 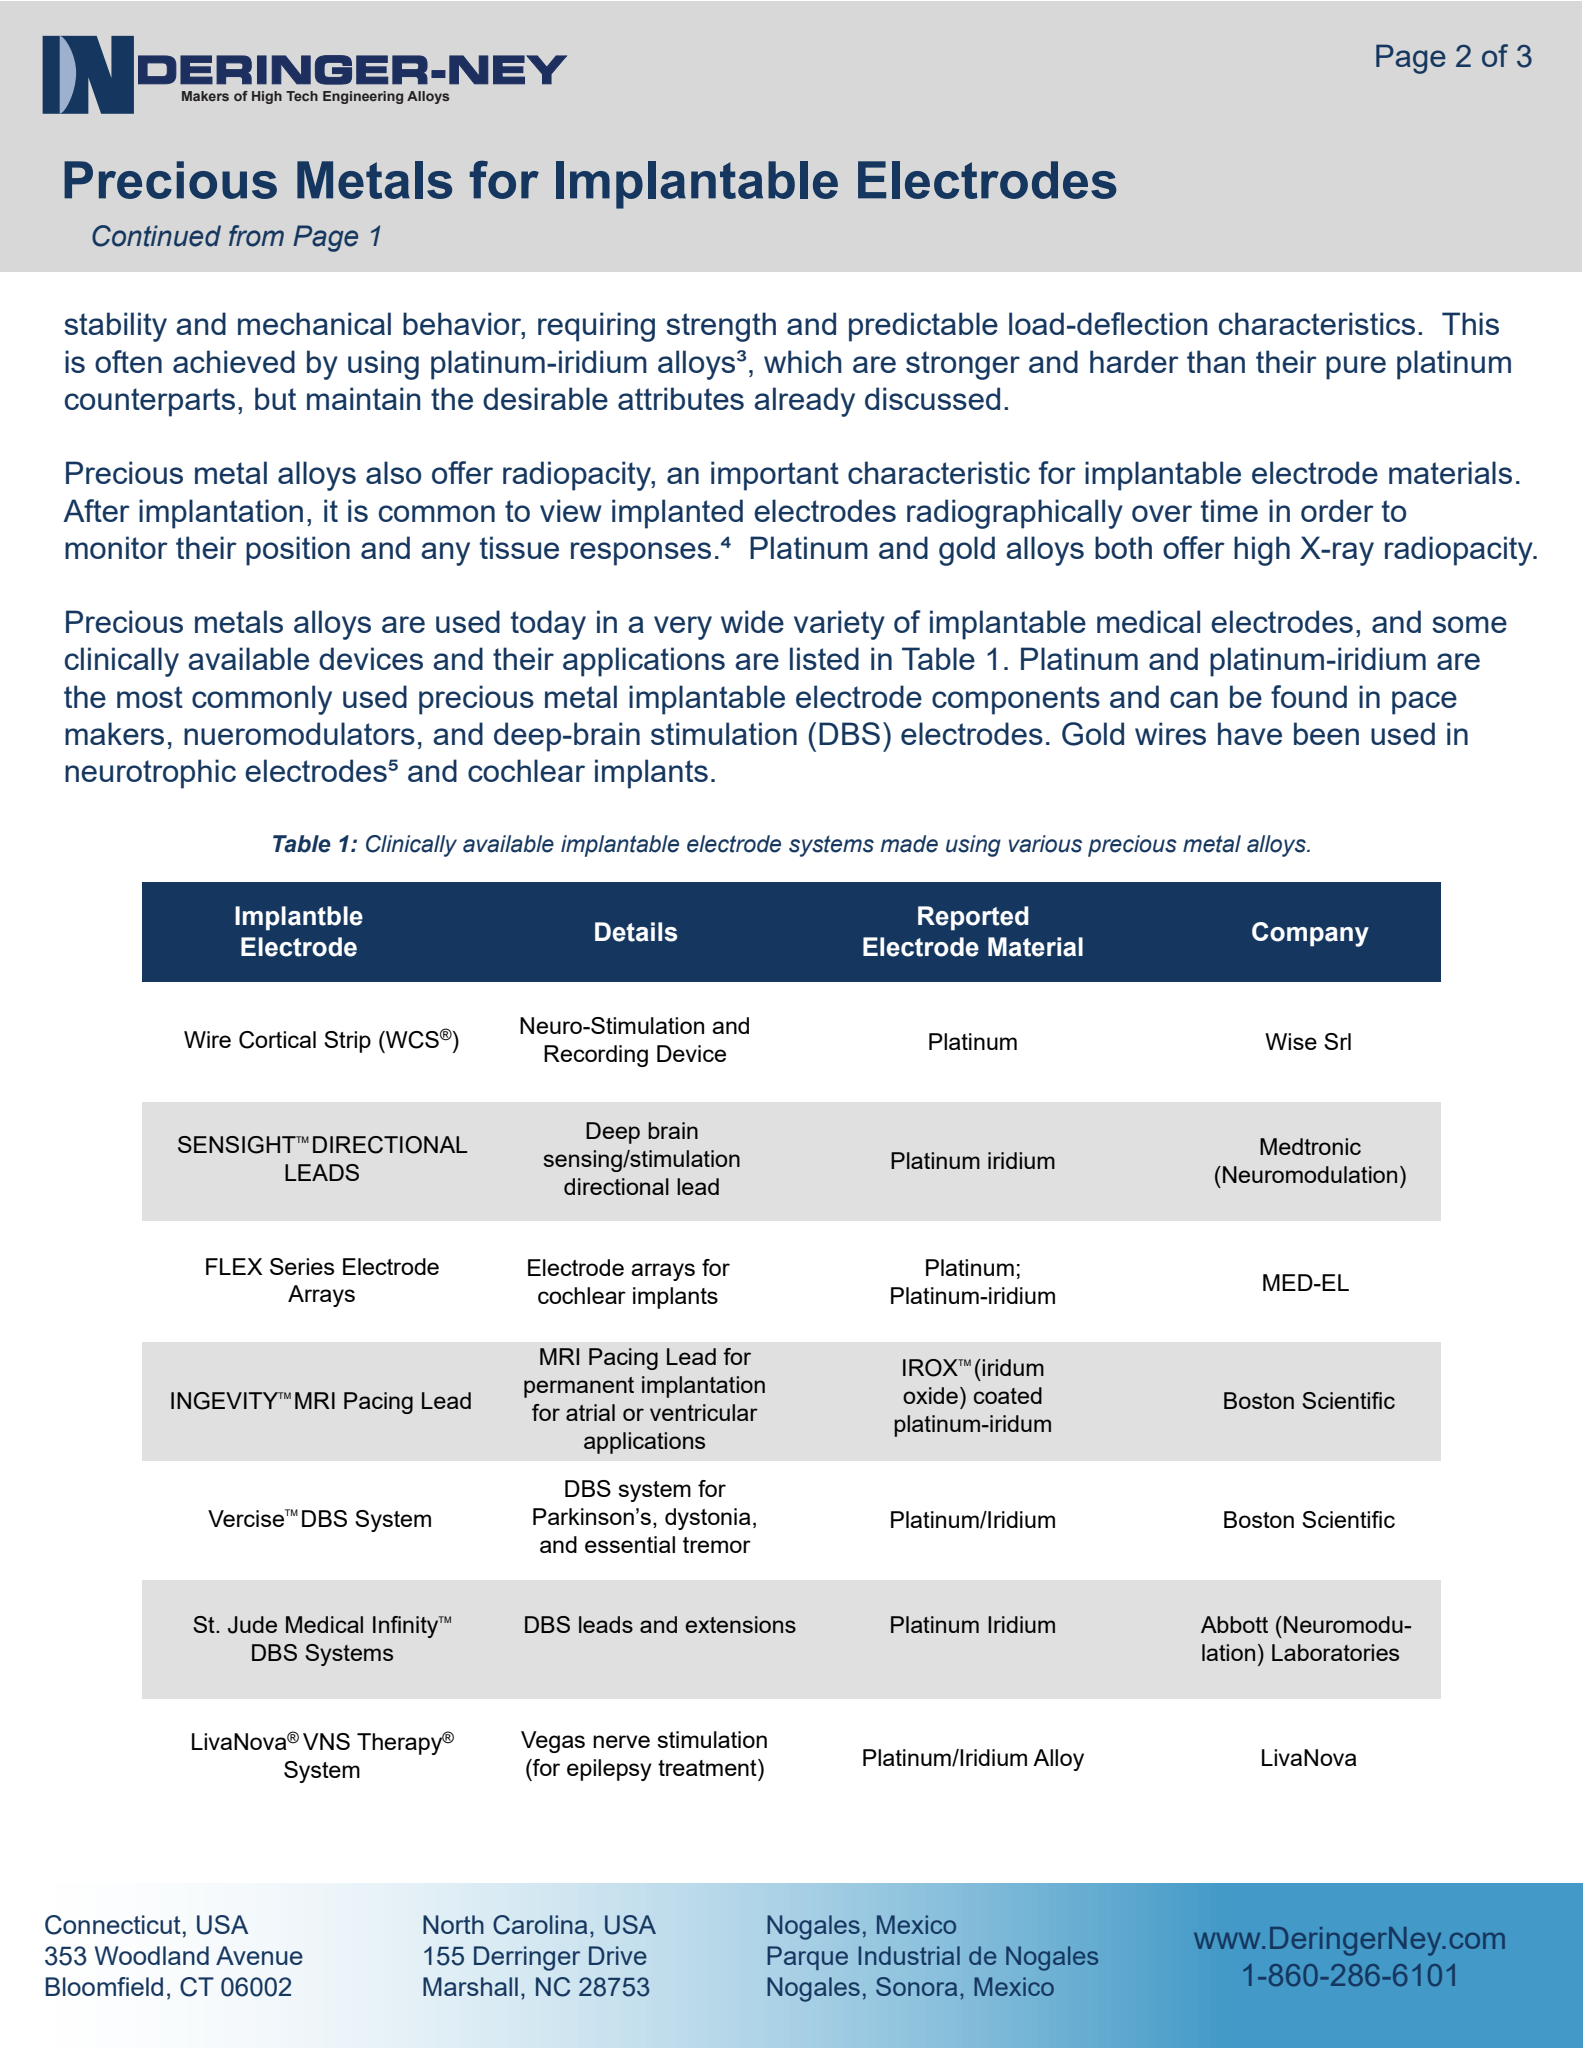 What do you see at coordinates (1326, 733) in the screenshot?
I see `been` at bounding box center [1326, 733].
